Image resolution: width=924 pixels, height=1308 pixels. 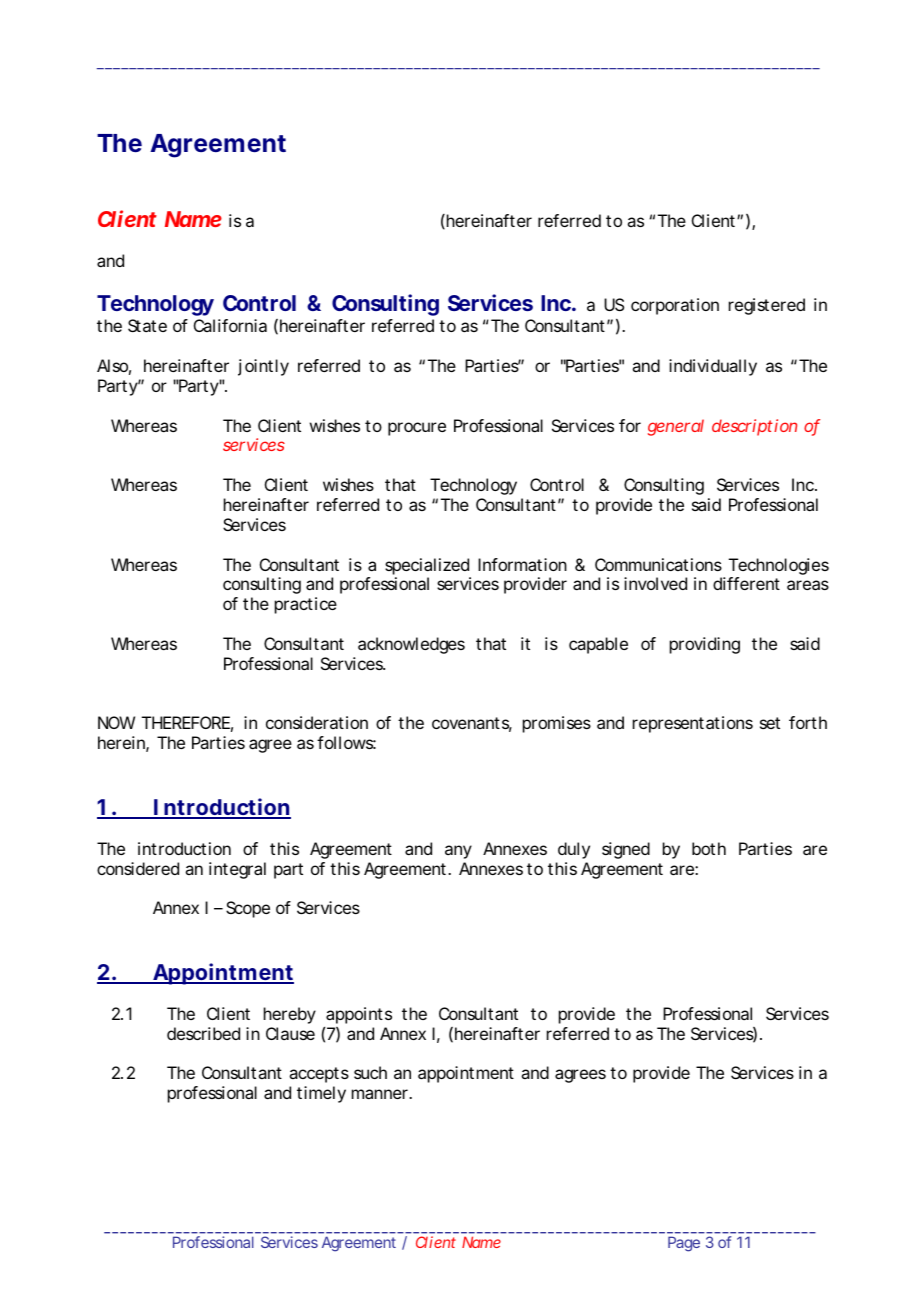 What do you see at coordinates (626, 850) in the screenshot?
I see `signed` at bounding box center [626, 850].
